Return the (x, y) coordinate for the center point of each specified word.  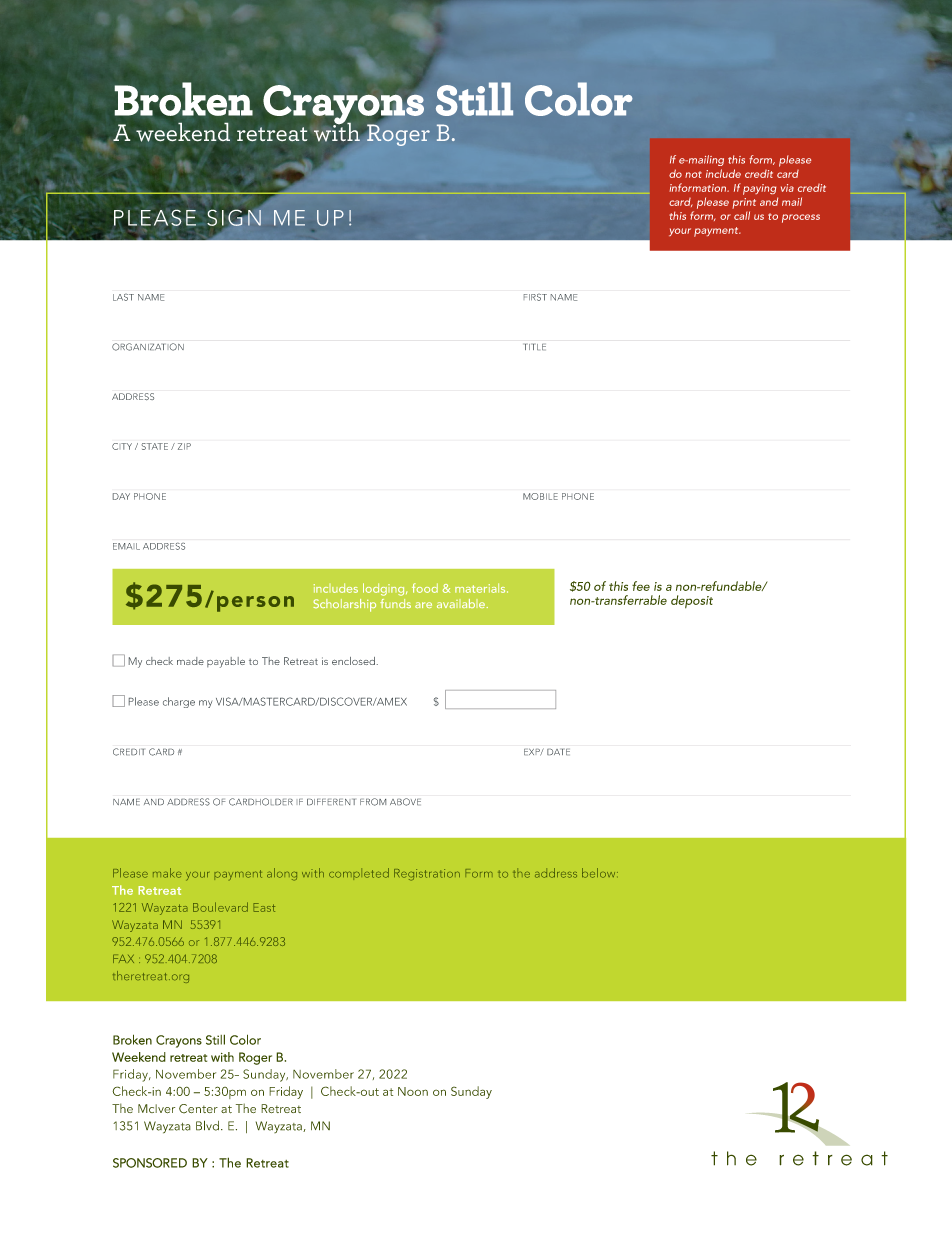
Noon (413, 1091)
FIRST (535, 297)
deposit (692, 602)
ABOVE (405, 802)
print (744, 203)
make (167, 873)
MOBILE (540, 496)
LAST (123, 297)
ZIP (184, 446)
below (600, 873)
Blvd (207, 1125)
